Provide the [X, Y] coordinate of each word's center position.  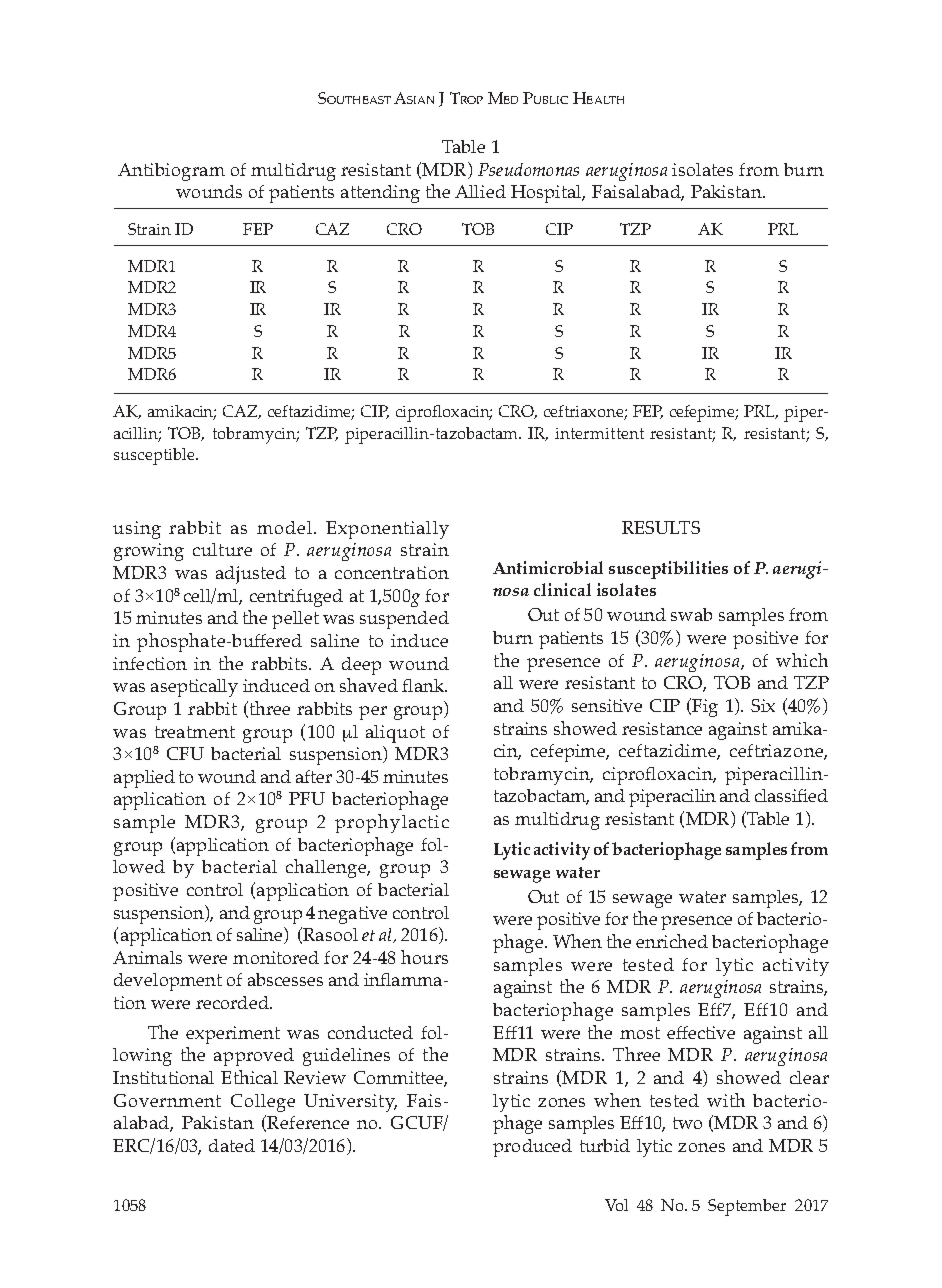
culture [222, 549]
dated [232, 1145]
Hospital [548, 194]
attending [380, 194]
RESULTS [661, 527]
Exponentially [387, 530]
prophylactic [392, 823]
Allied [480, 191]
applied [144, 779]
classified [791, 795]
